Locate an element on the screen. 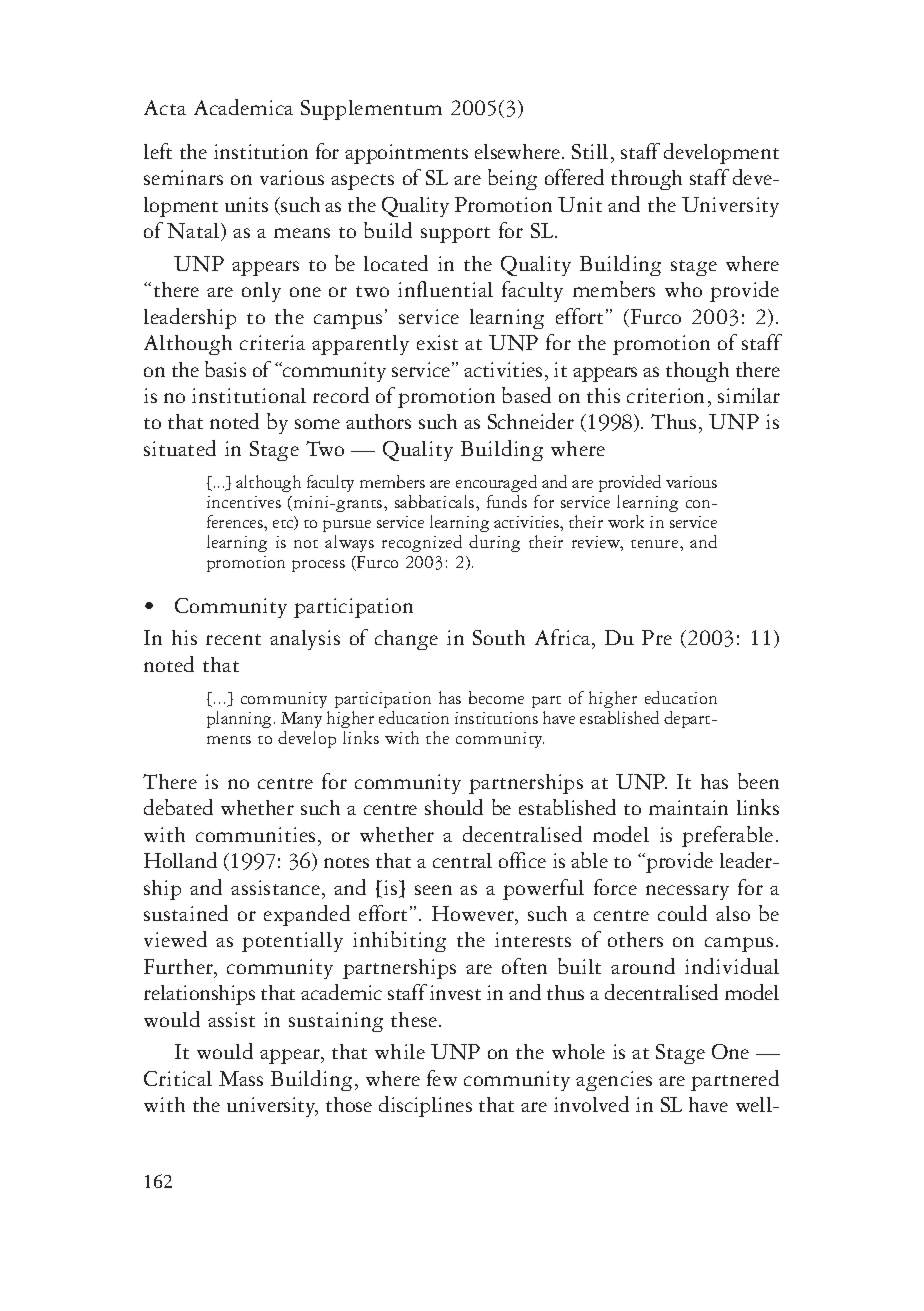  should is located at coordinates (454, 807).
